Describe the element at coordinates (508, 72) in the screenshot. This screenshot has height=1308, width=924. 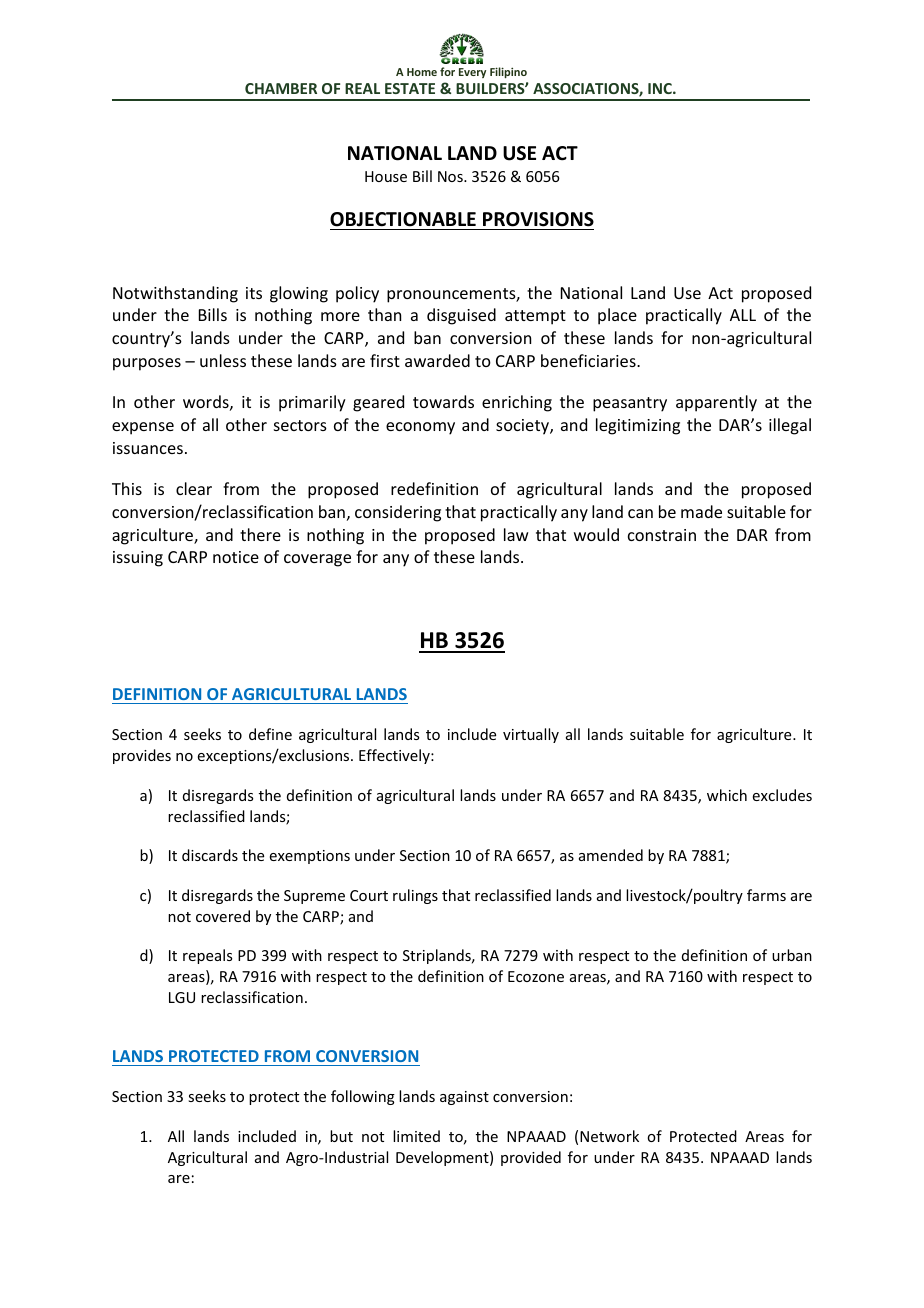
I see `Filipino` at that location.
